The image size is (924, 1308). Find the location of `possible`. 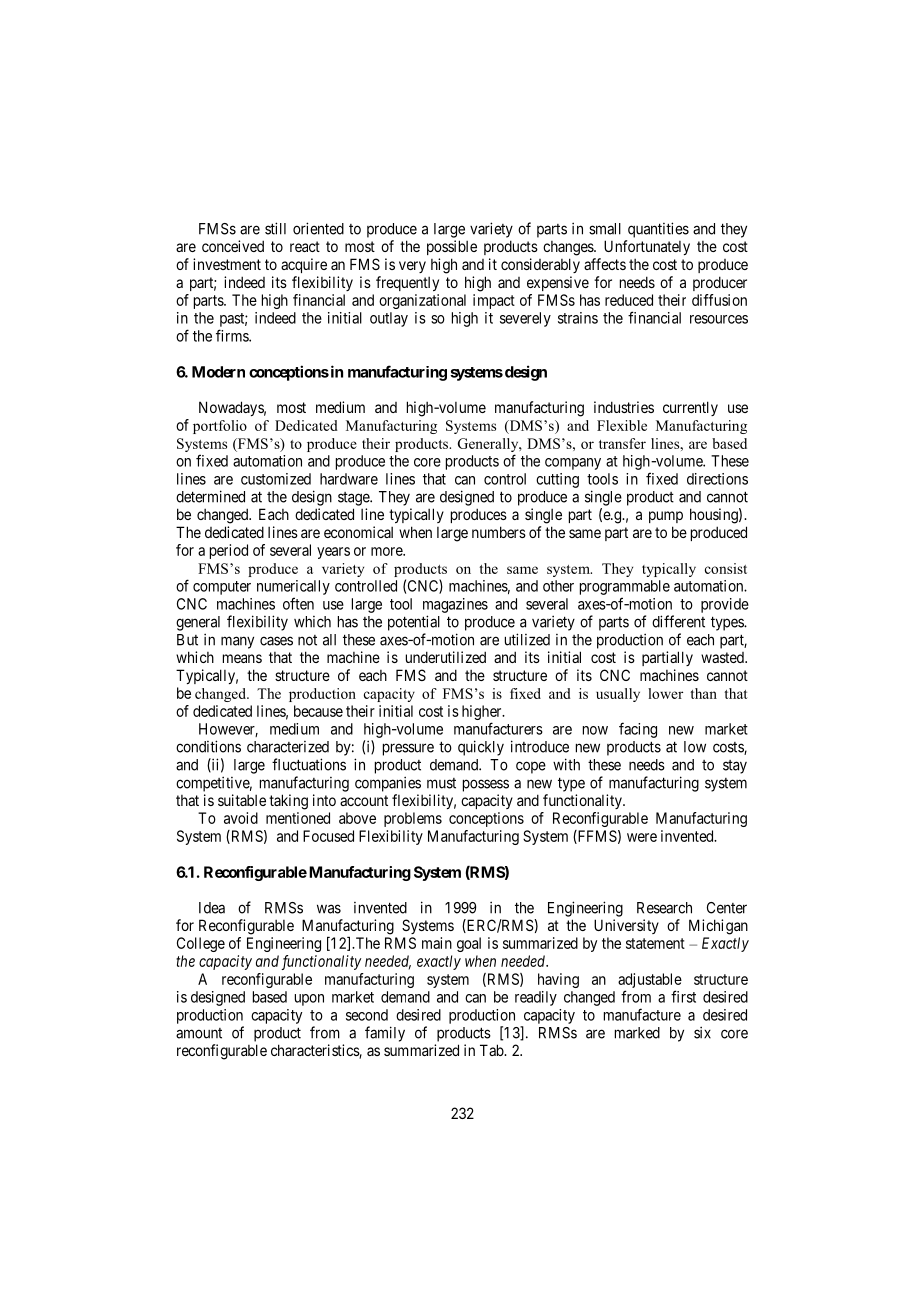

possible is located at coordinates (452, 247).
